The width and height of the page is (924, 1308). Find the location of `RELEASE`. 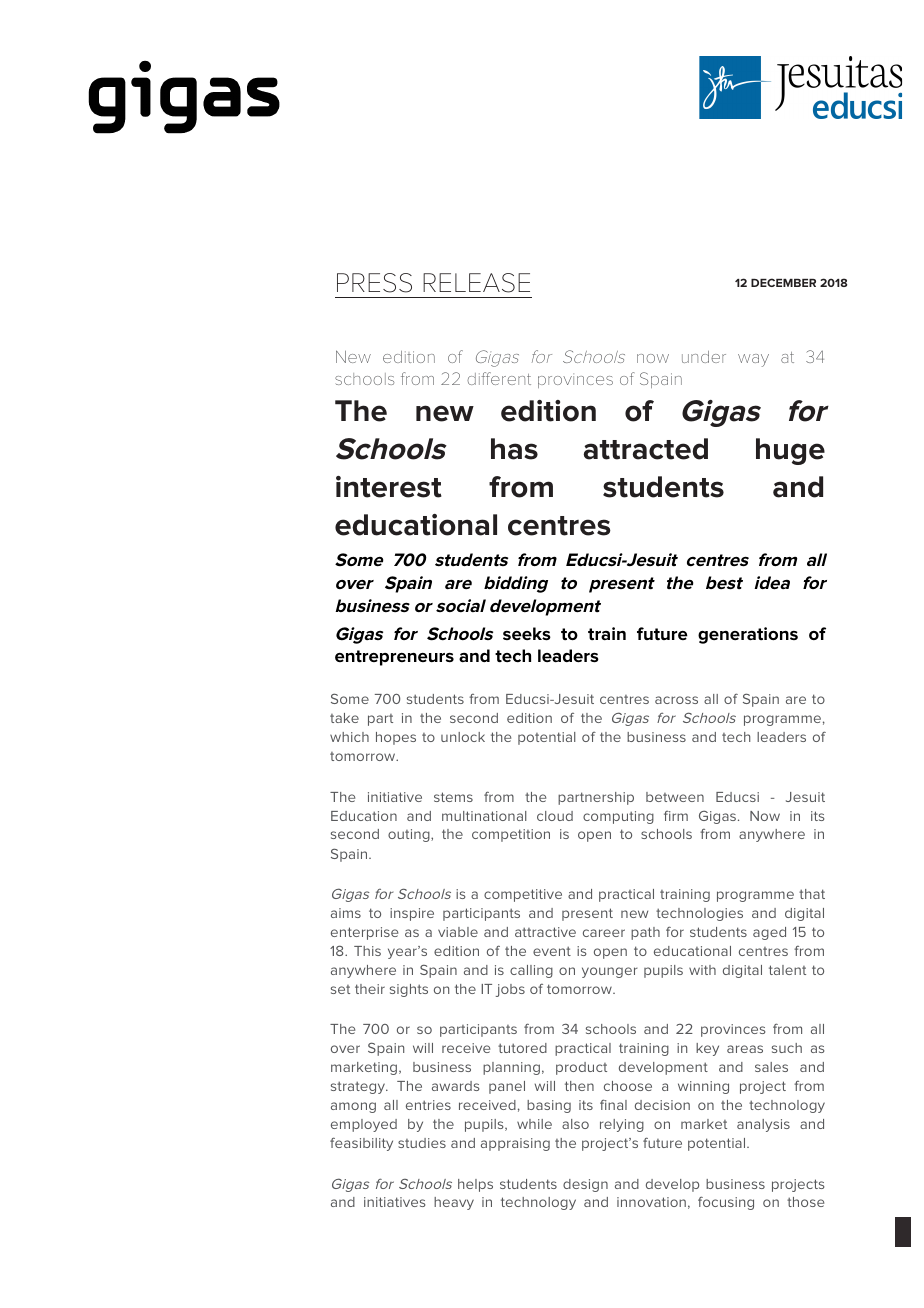

RELEASE is located at coordinates (476, 283).
